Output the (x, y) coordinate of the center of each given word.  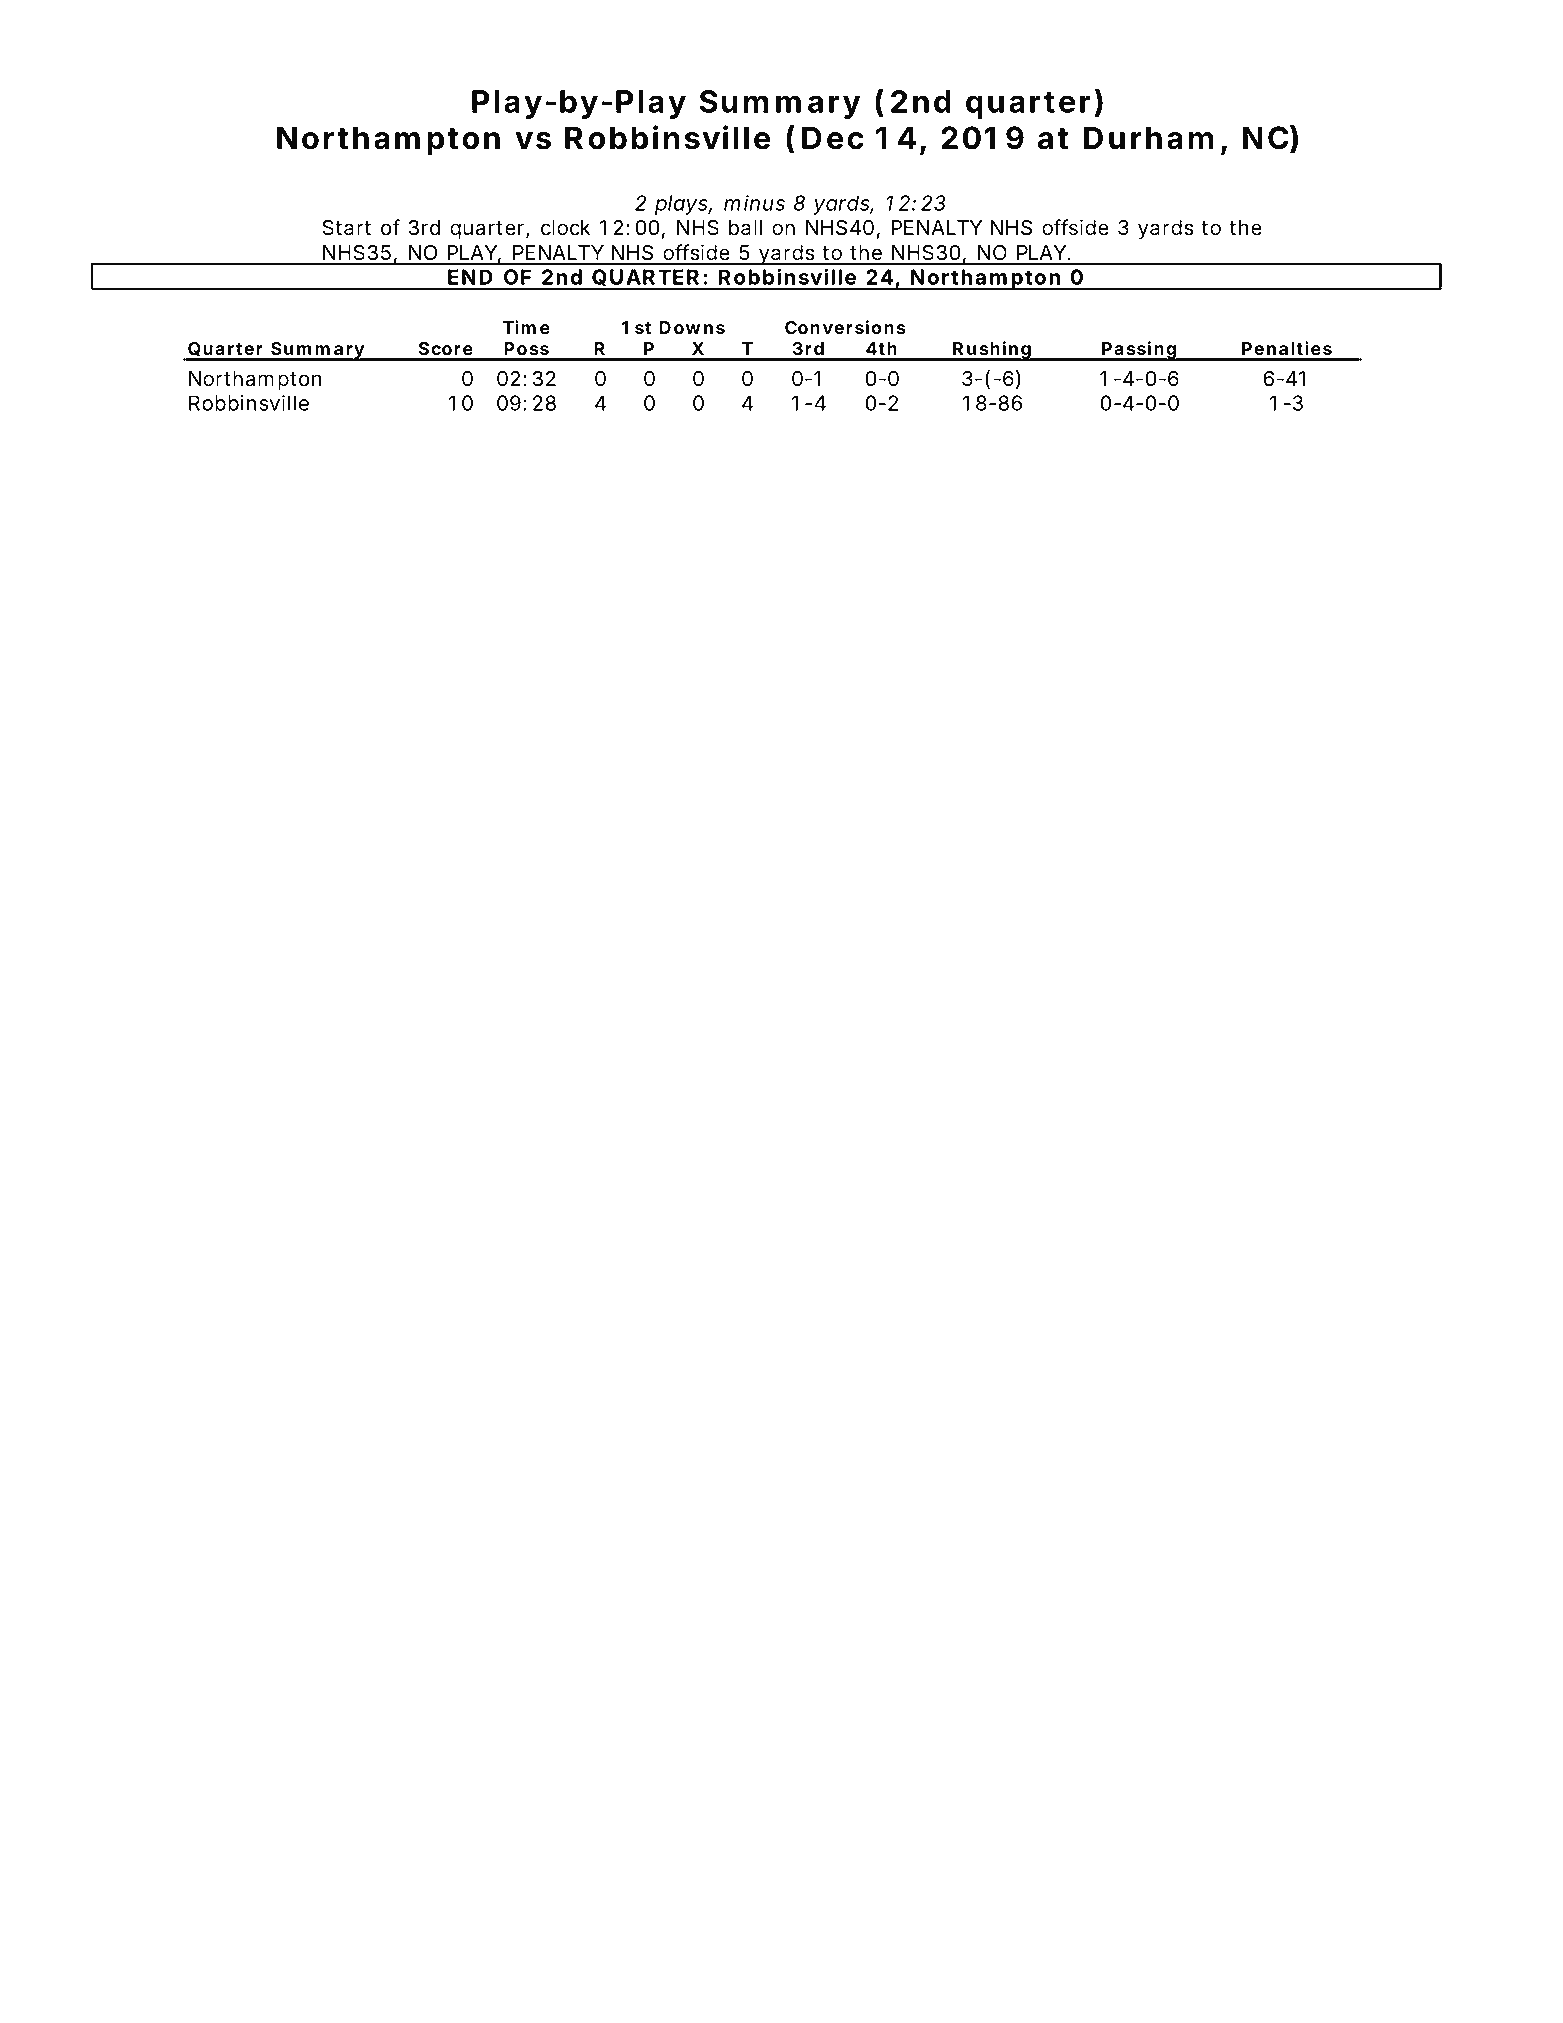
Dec (832, 138)
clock (565, 228)
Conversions (845, 327)
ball (745, 228)
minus (754, 203)
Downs (692, 328)
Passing (1139, 351)
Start (346, 228)
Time (526, 327)
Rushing (992, 351)
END (470, 277)
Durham (1148, 138)
